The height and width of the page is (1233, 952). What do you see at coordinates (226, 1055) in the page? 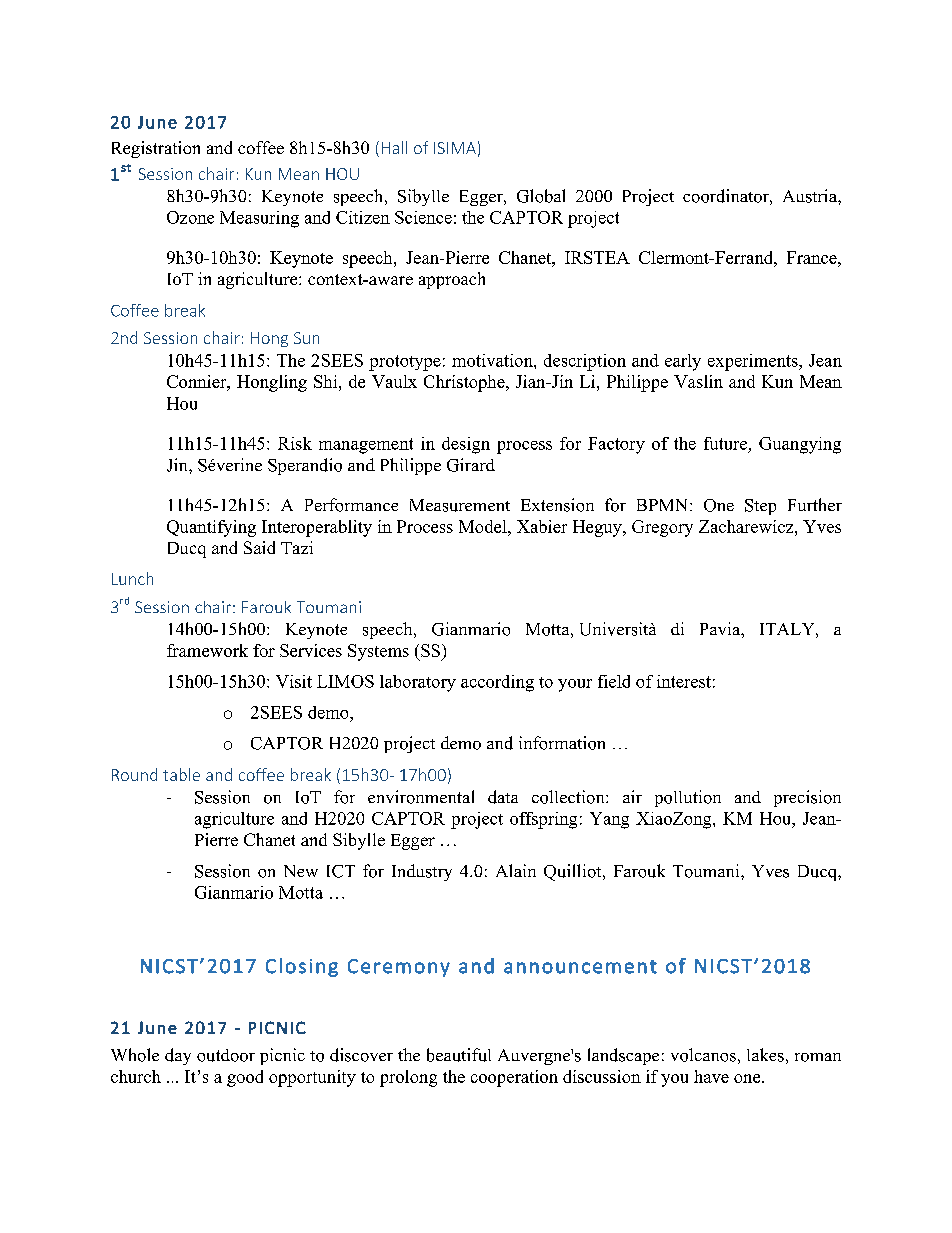
I see `outdoor` at bounding box center [226, 1055].
